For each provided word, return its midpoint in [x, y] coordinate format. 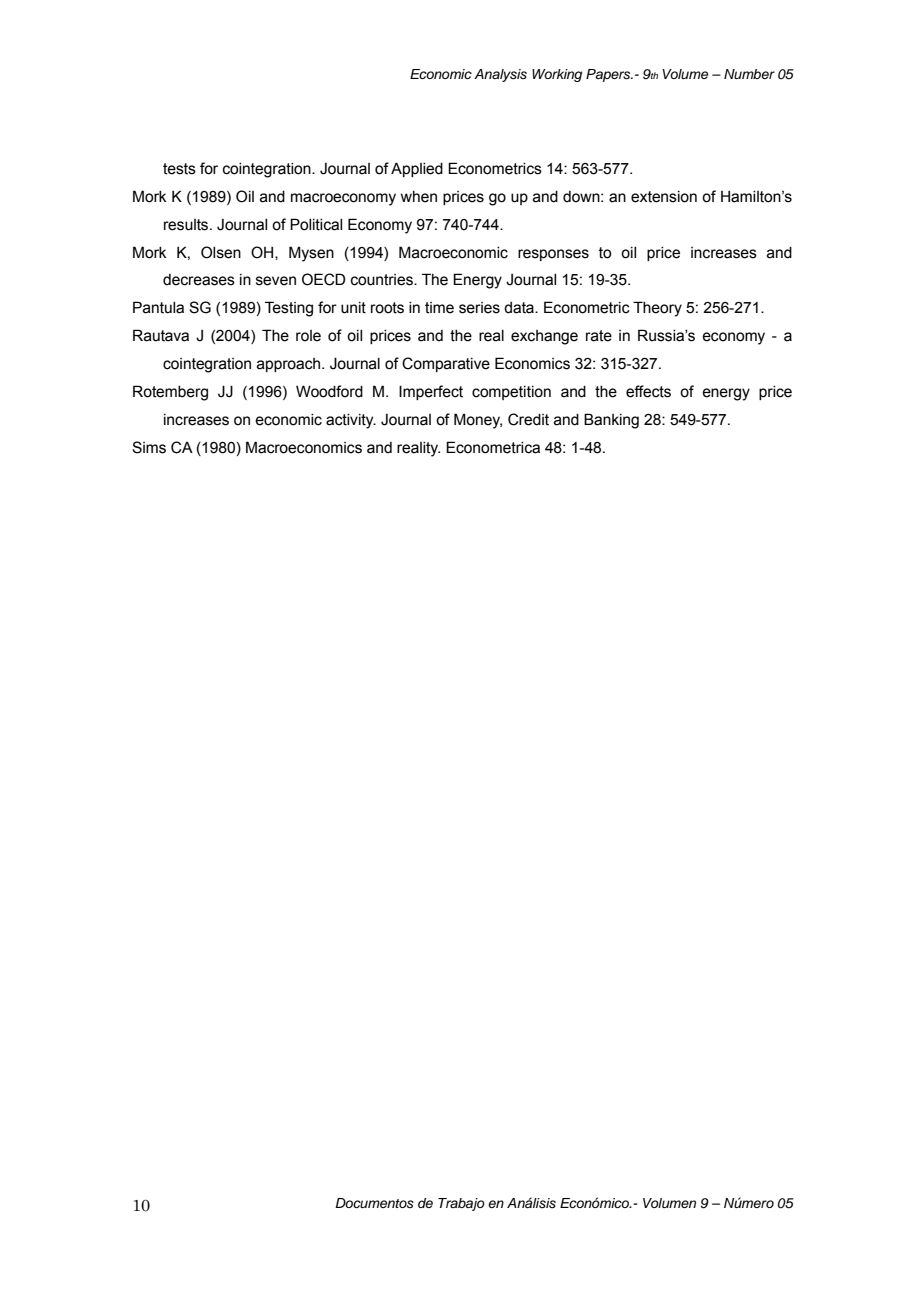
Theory [657, 309]
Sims [149, 447]
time [439, 308]
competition [511, 393]
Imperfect [431, 392]
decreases [199, 280]
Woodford [329, 391]
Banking [611, 421]
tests [179, 169]
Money [478, 421]
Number [749, 74]
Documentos [374, 1203]
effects [648, 391]
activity [351, 421]
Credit [528, 419]
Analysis [500, 75]
